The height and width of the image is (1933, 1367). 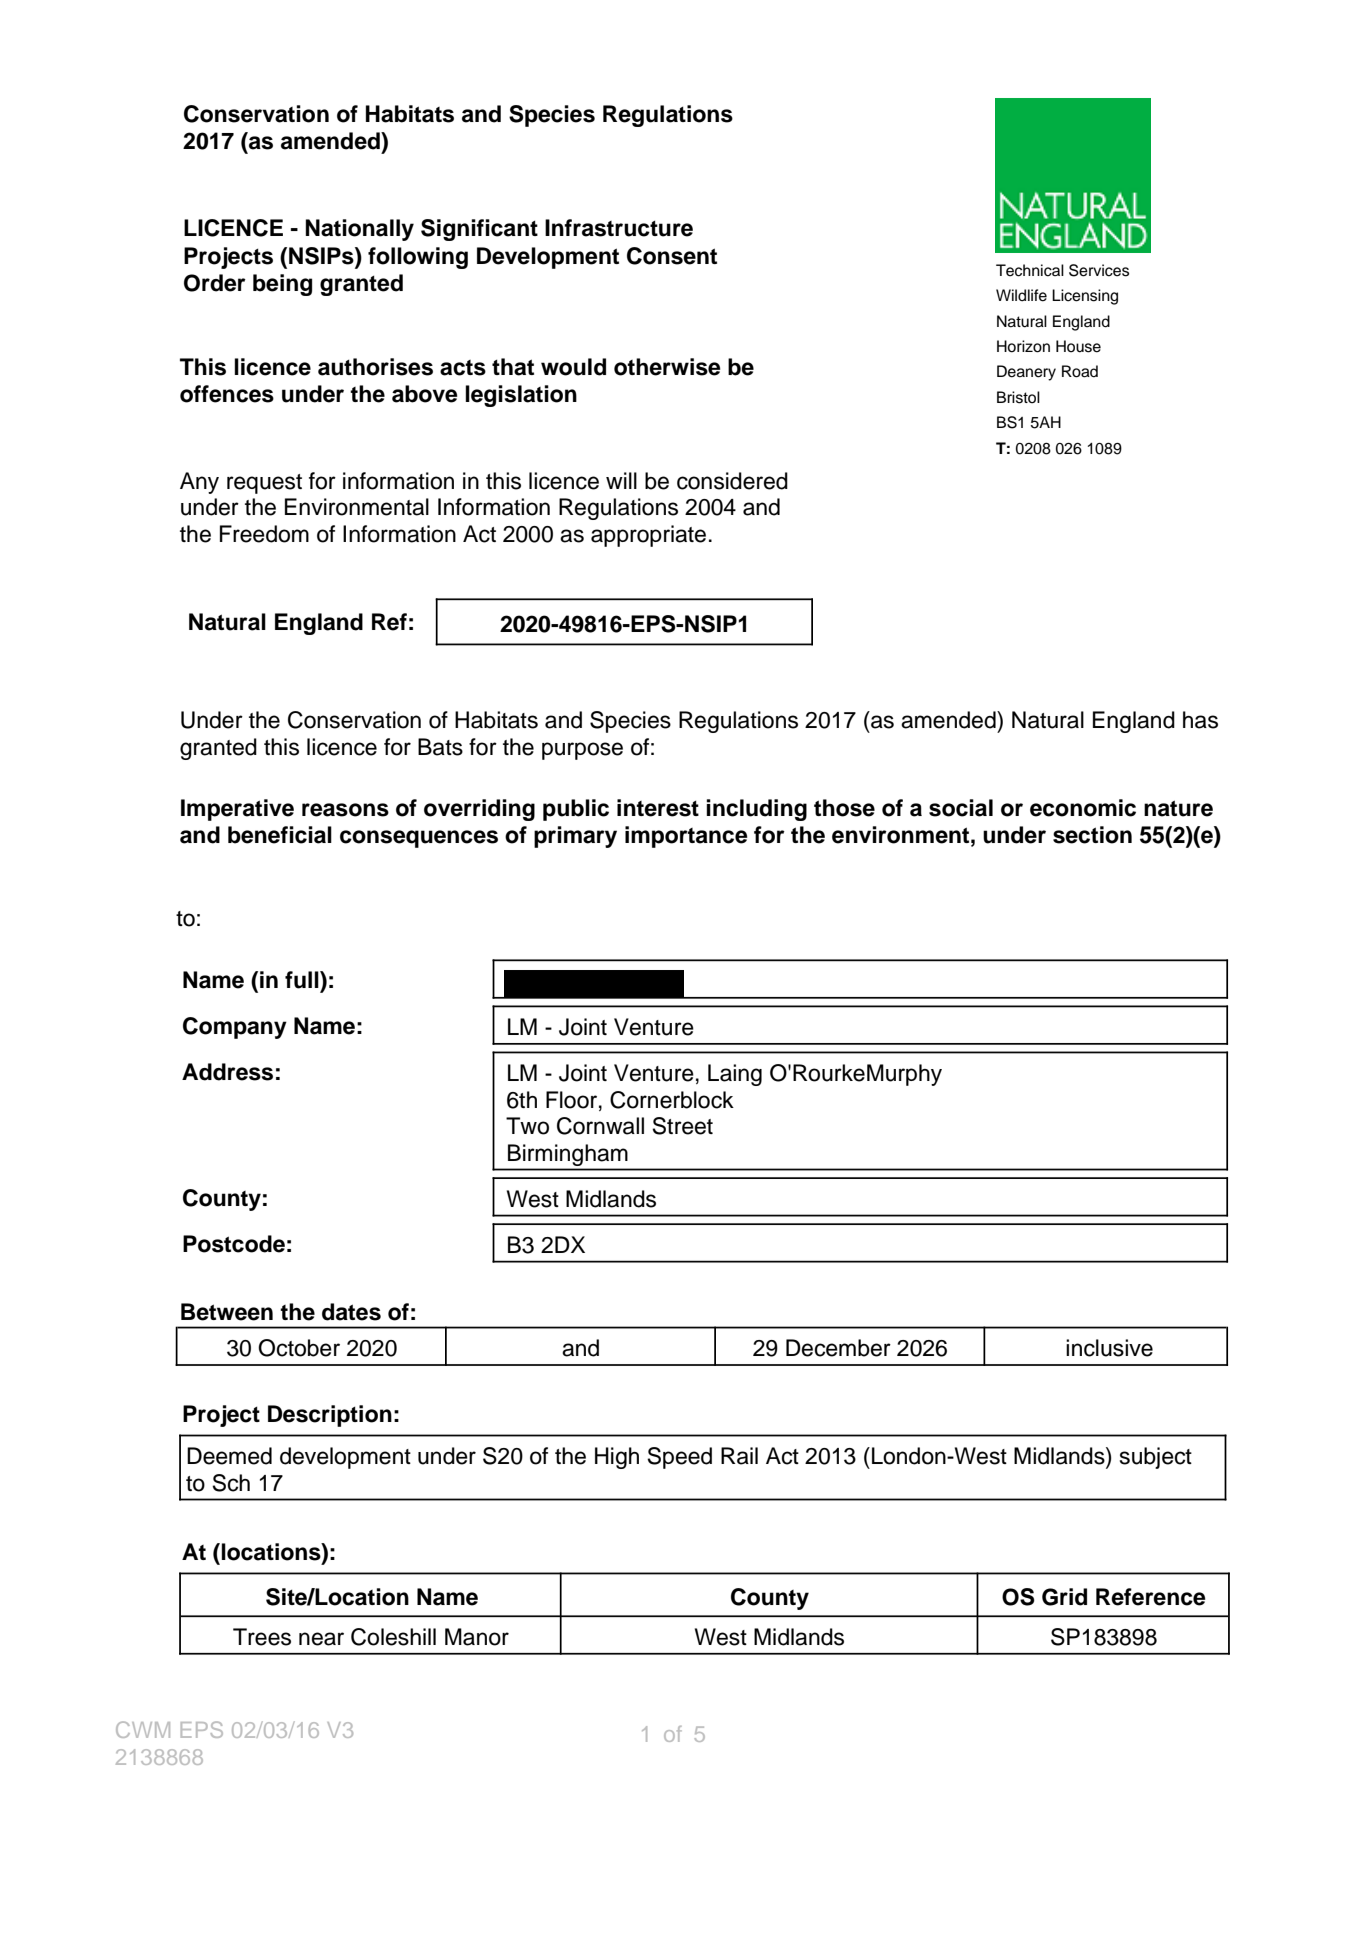 What do you see at coordinates (672, 256) in the image?
I see `Consent` at bounding box center [672, 256].
